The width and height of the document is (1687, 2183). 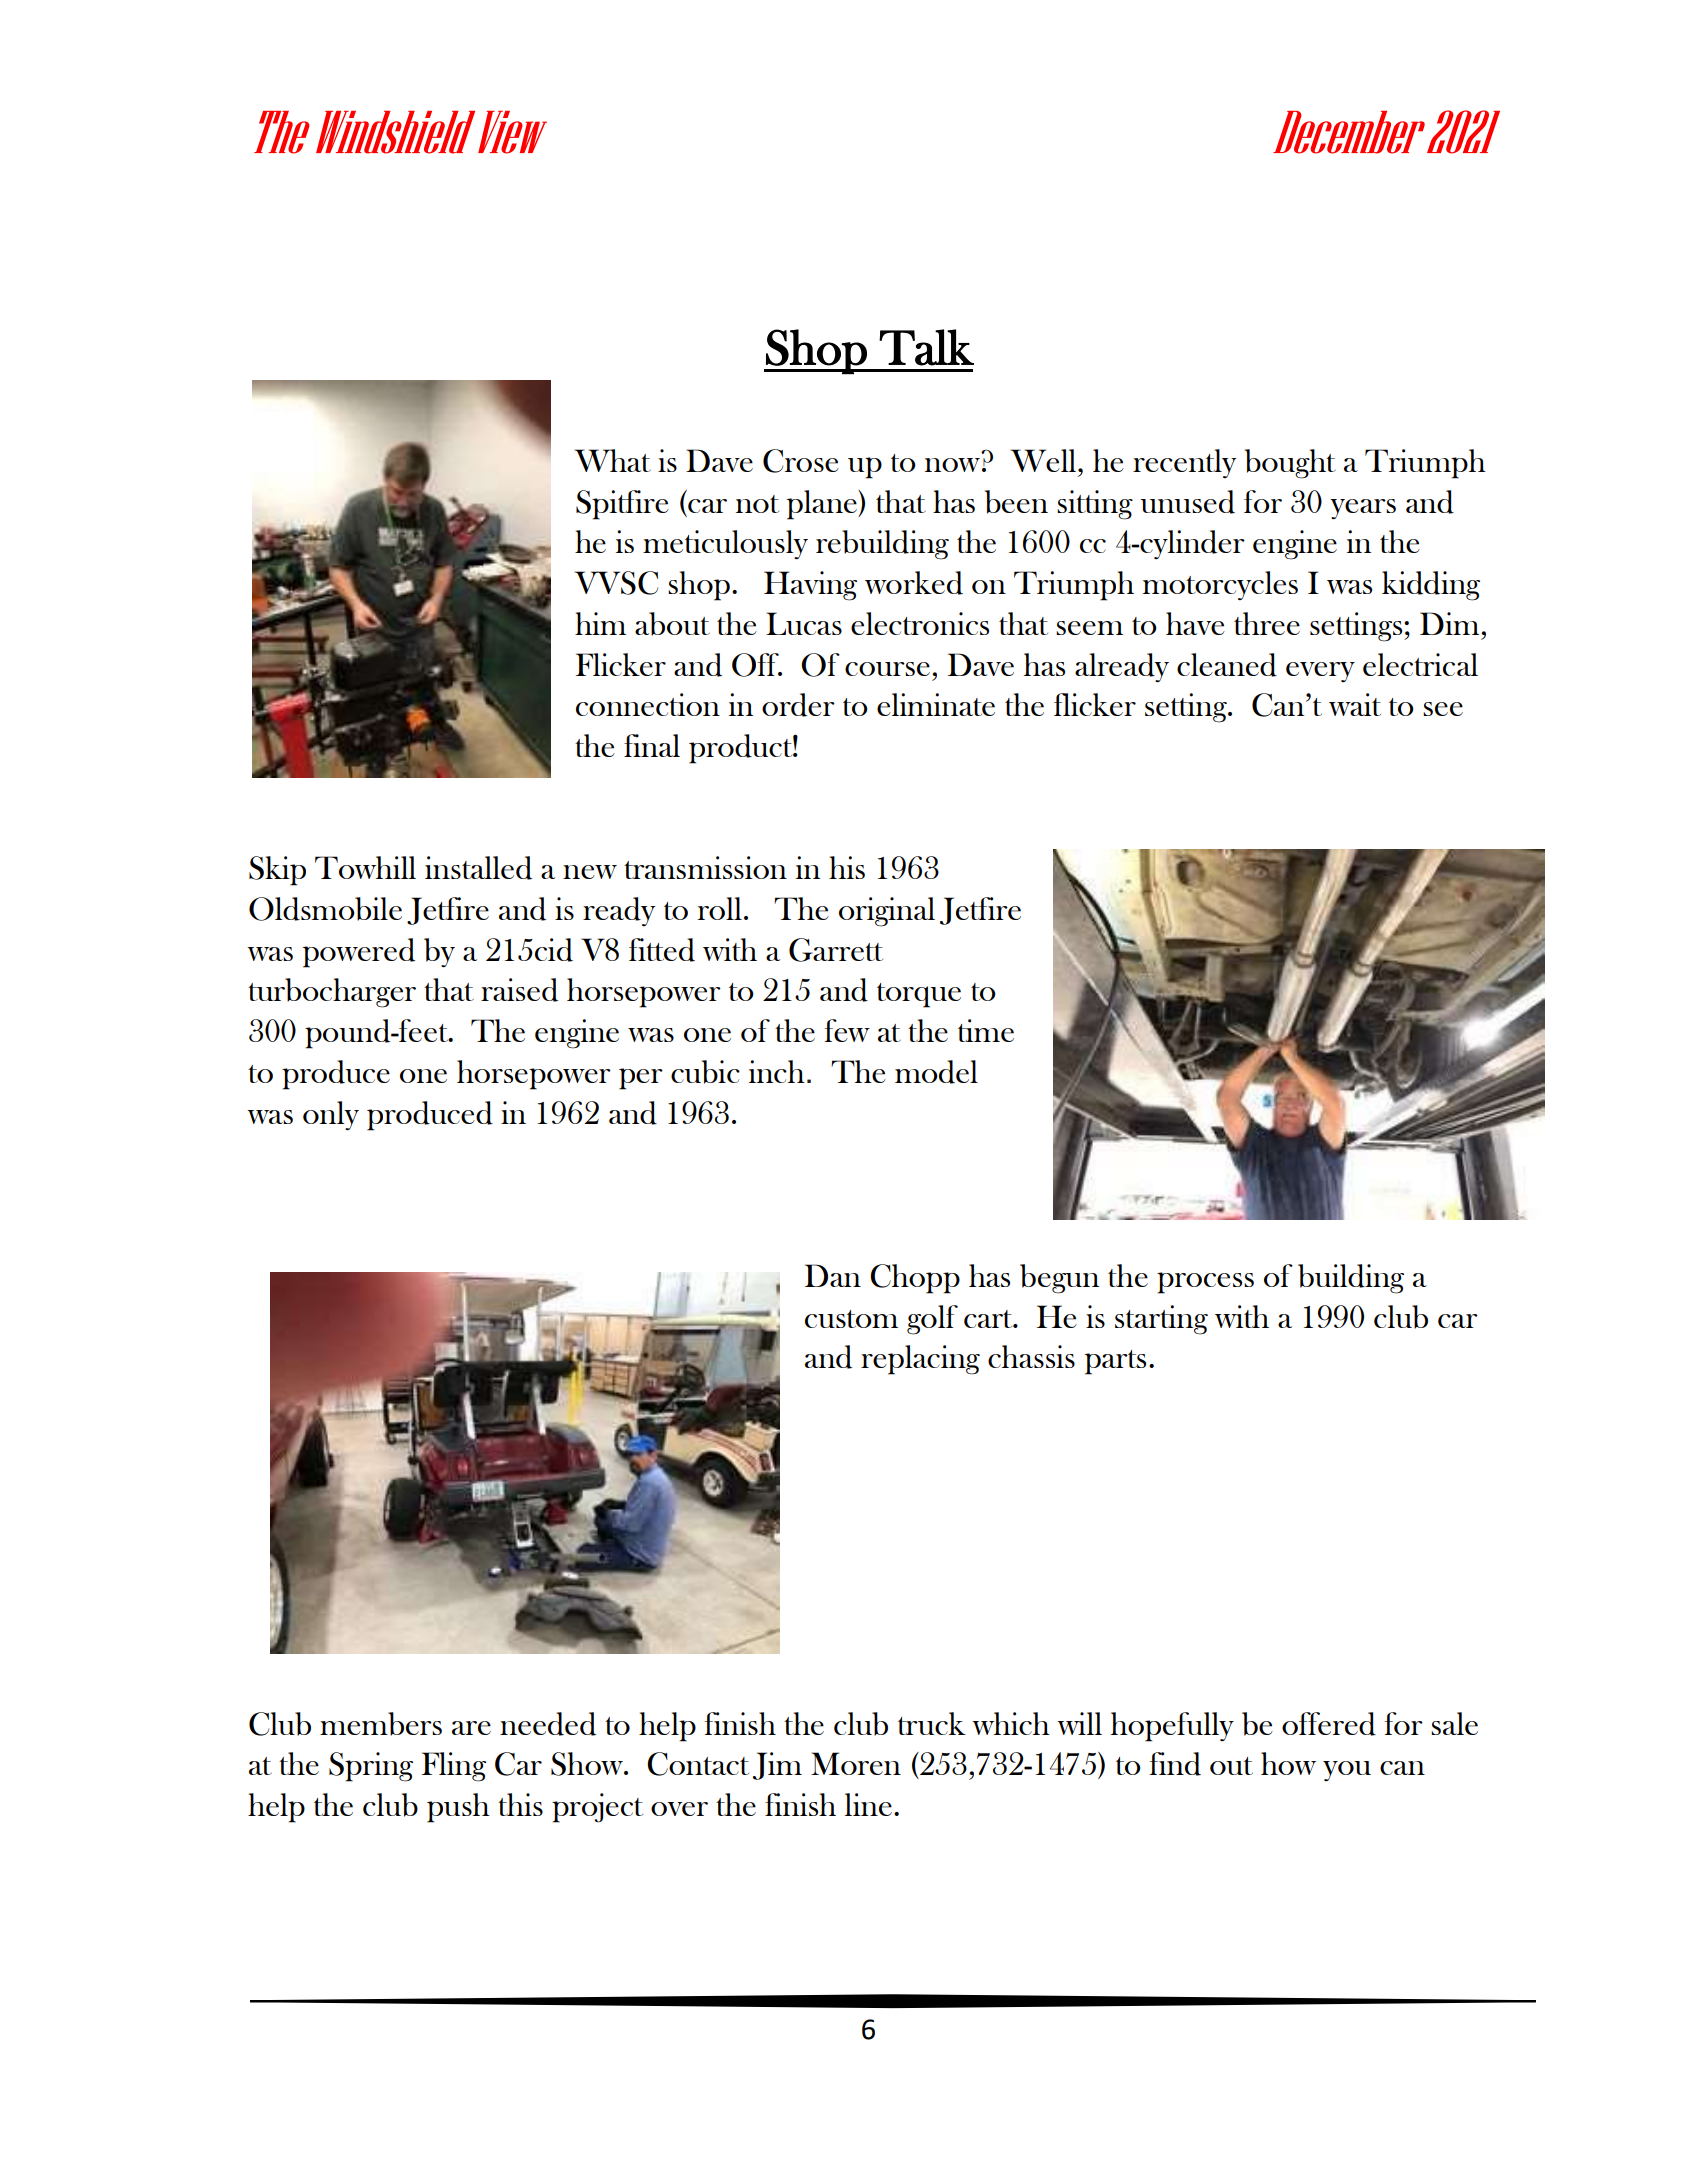 What do you see at coordinates (868, 1804) in the document?
I see `line` at bounding box center [868, 1804].
